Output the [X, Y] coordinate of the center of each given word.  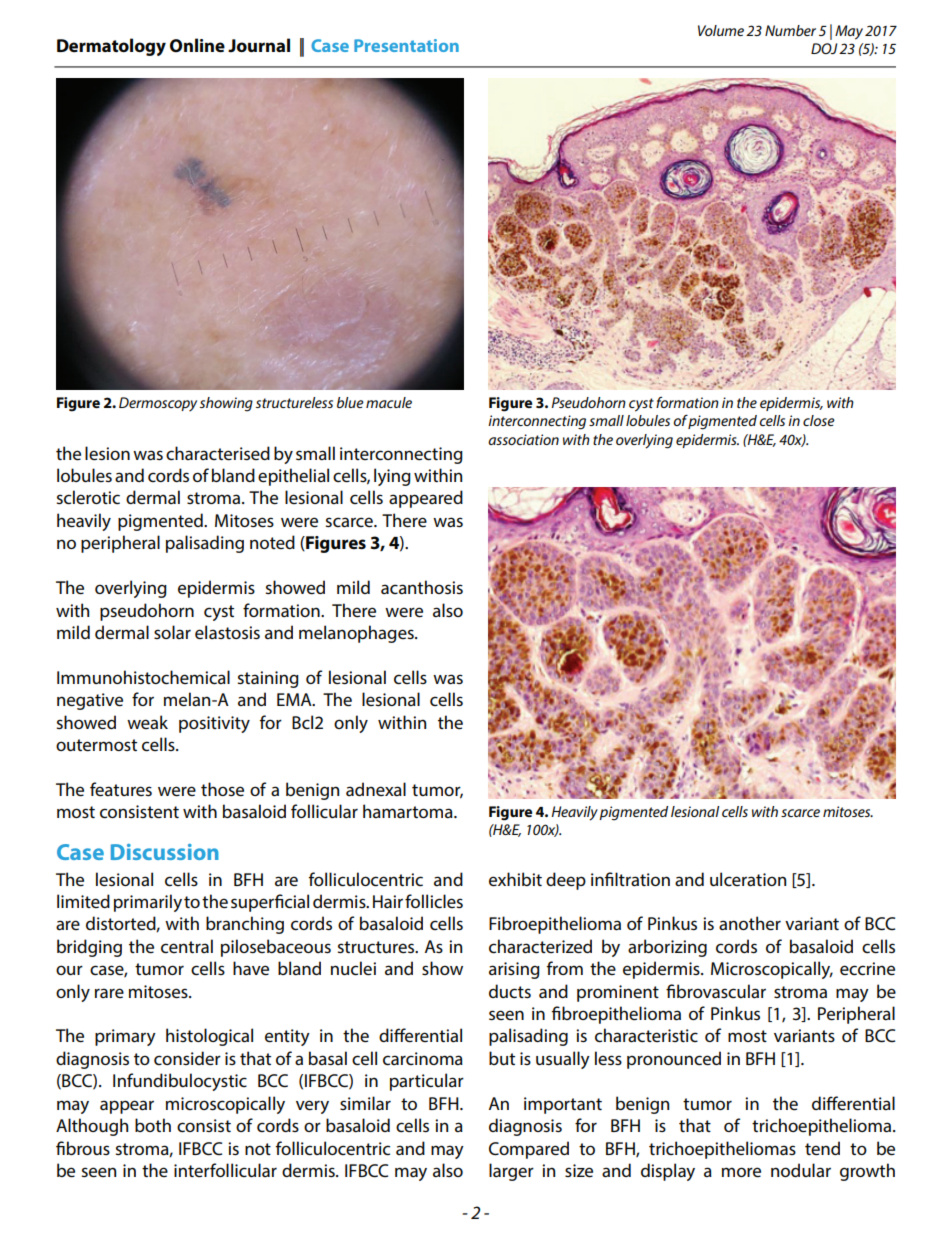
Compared [529, 1150]
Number [790, 30]
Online [197, 45]
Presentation [406, 45]
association [523, 439]
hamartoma [409, 811]
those [222, 789]
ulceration [748, 879]
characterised [218, 453]
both [153, 1125]
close [819, 420]
